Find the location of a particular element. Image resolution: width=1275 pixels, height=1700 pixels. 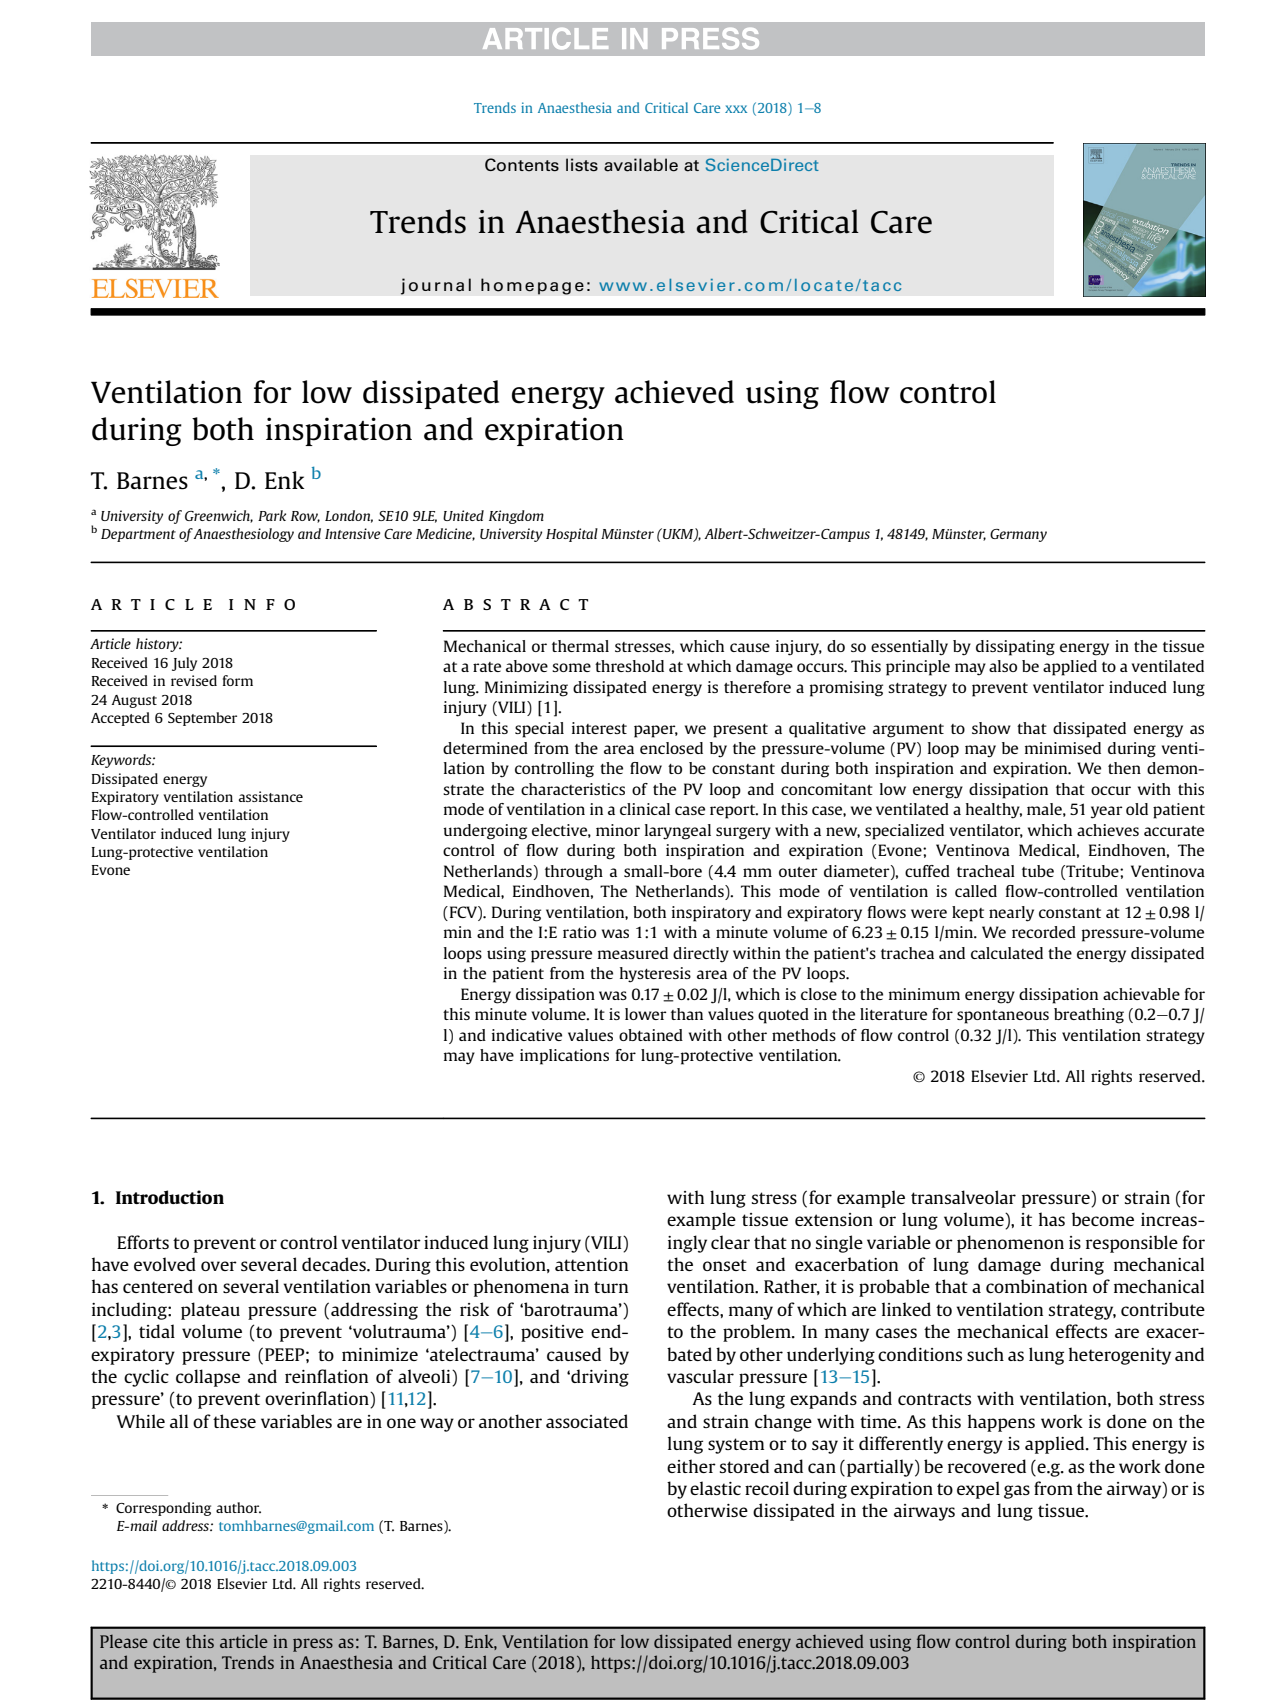

available is located at coordinates (641, 165).
